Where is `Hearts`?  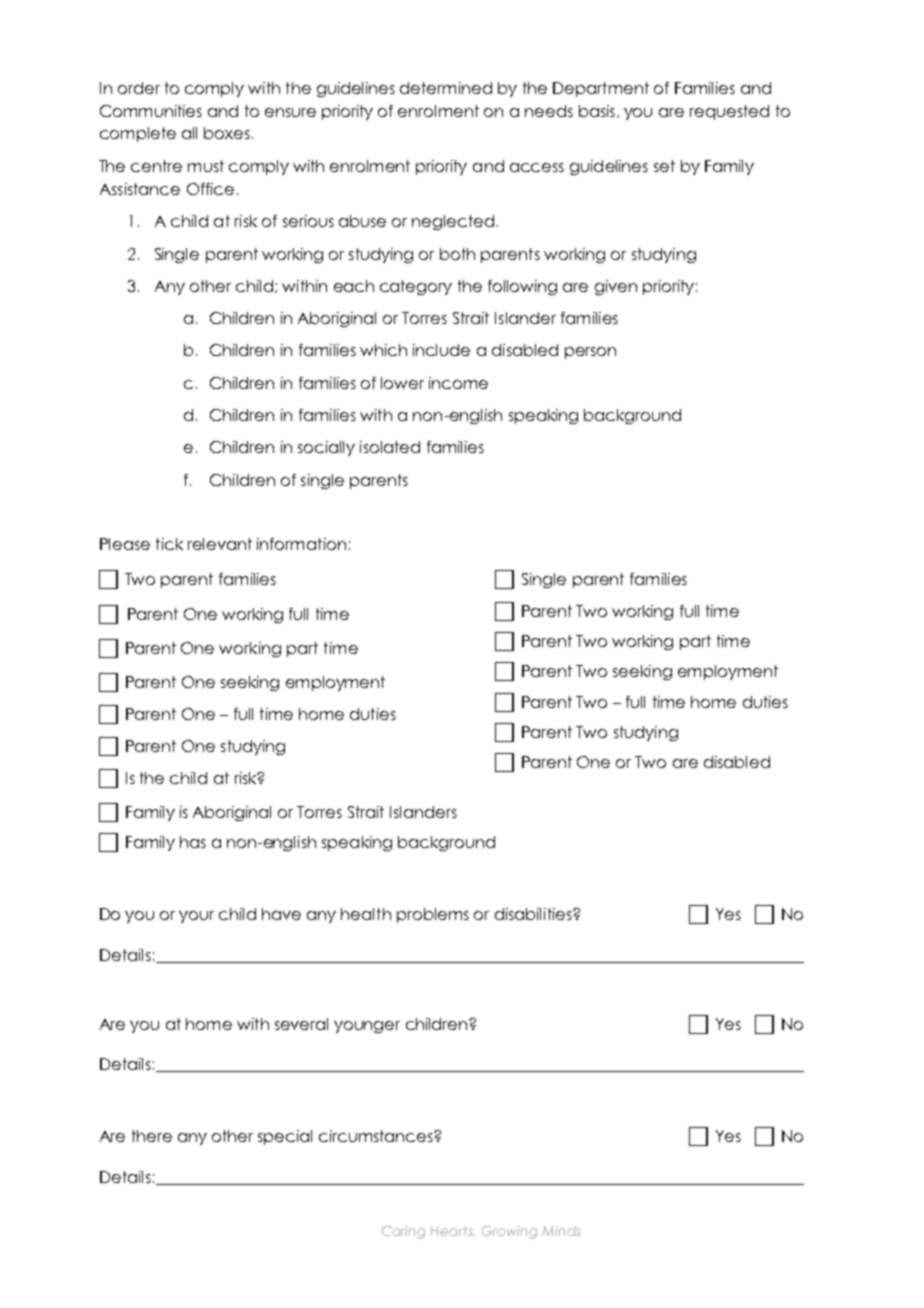
Hearts is located at coordinates (452, 1231).
